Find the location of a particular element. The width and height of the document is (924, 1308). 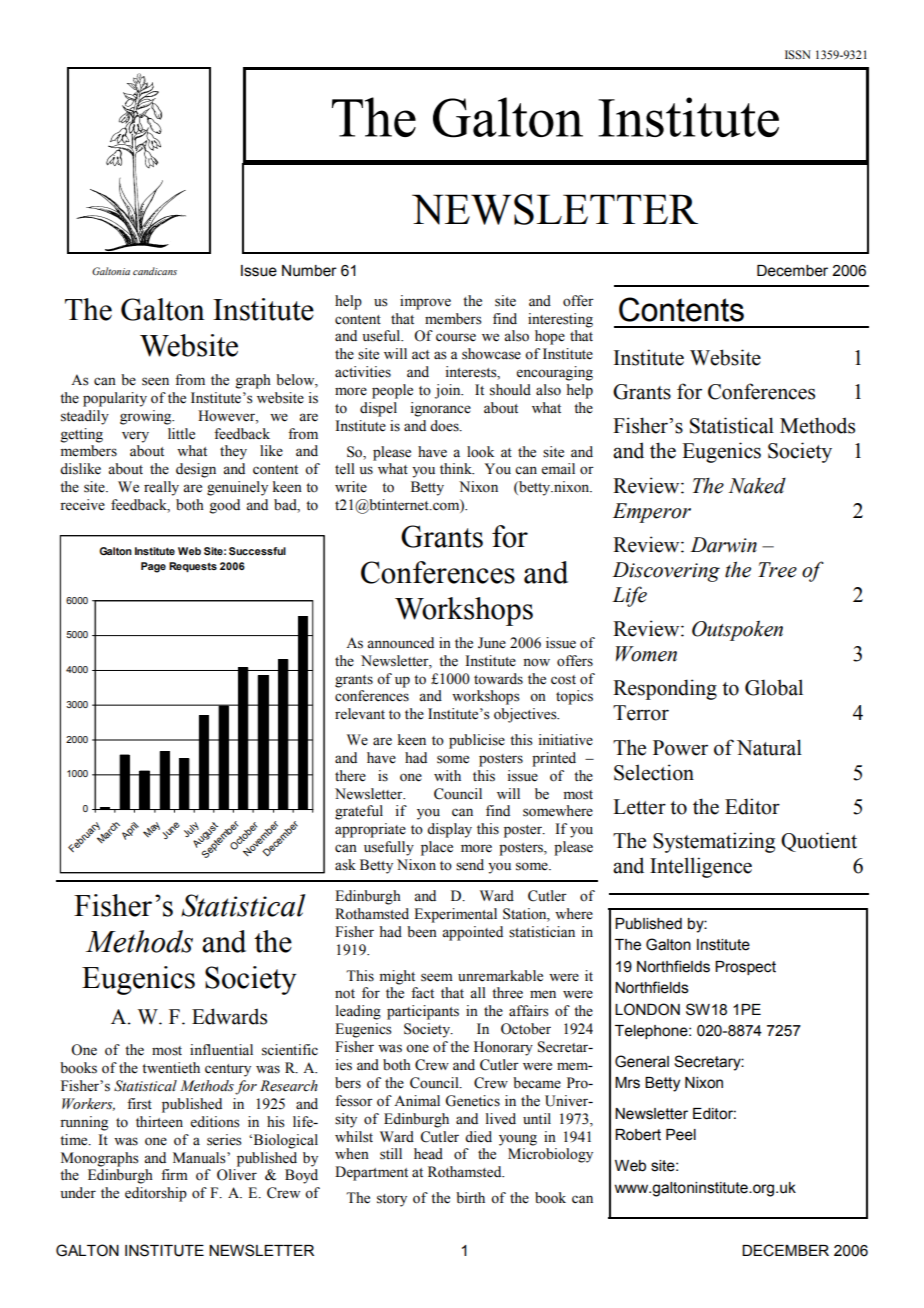

improve is located at coordinates (425, 302).
